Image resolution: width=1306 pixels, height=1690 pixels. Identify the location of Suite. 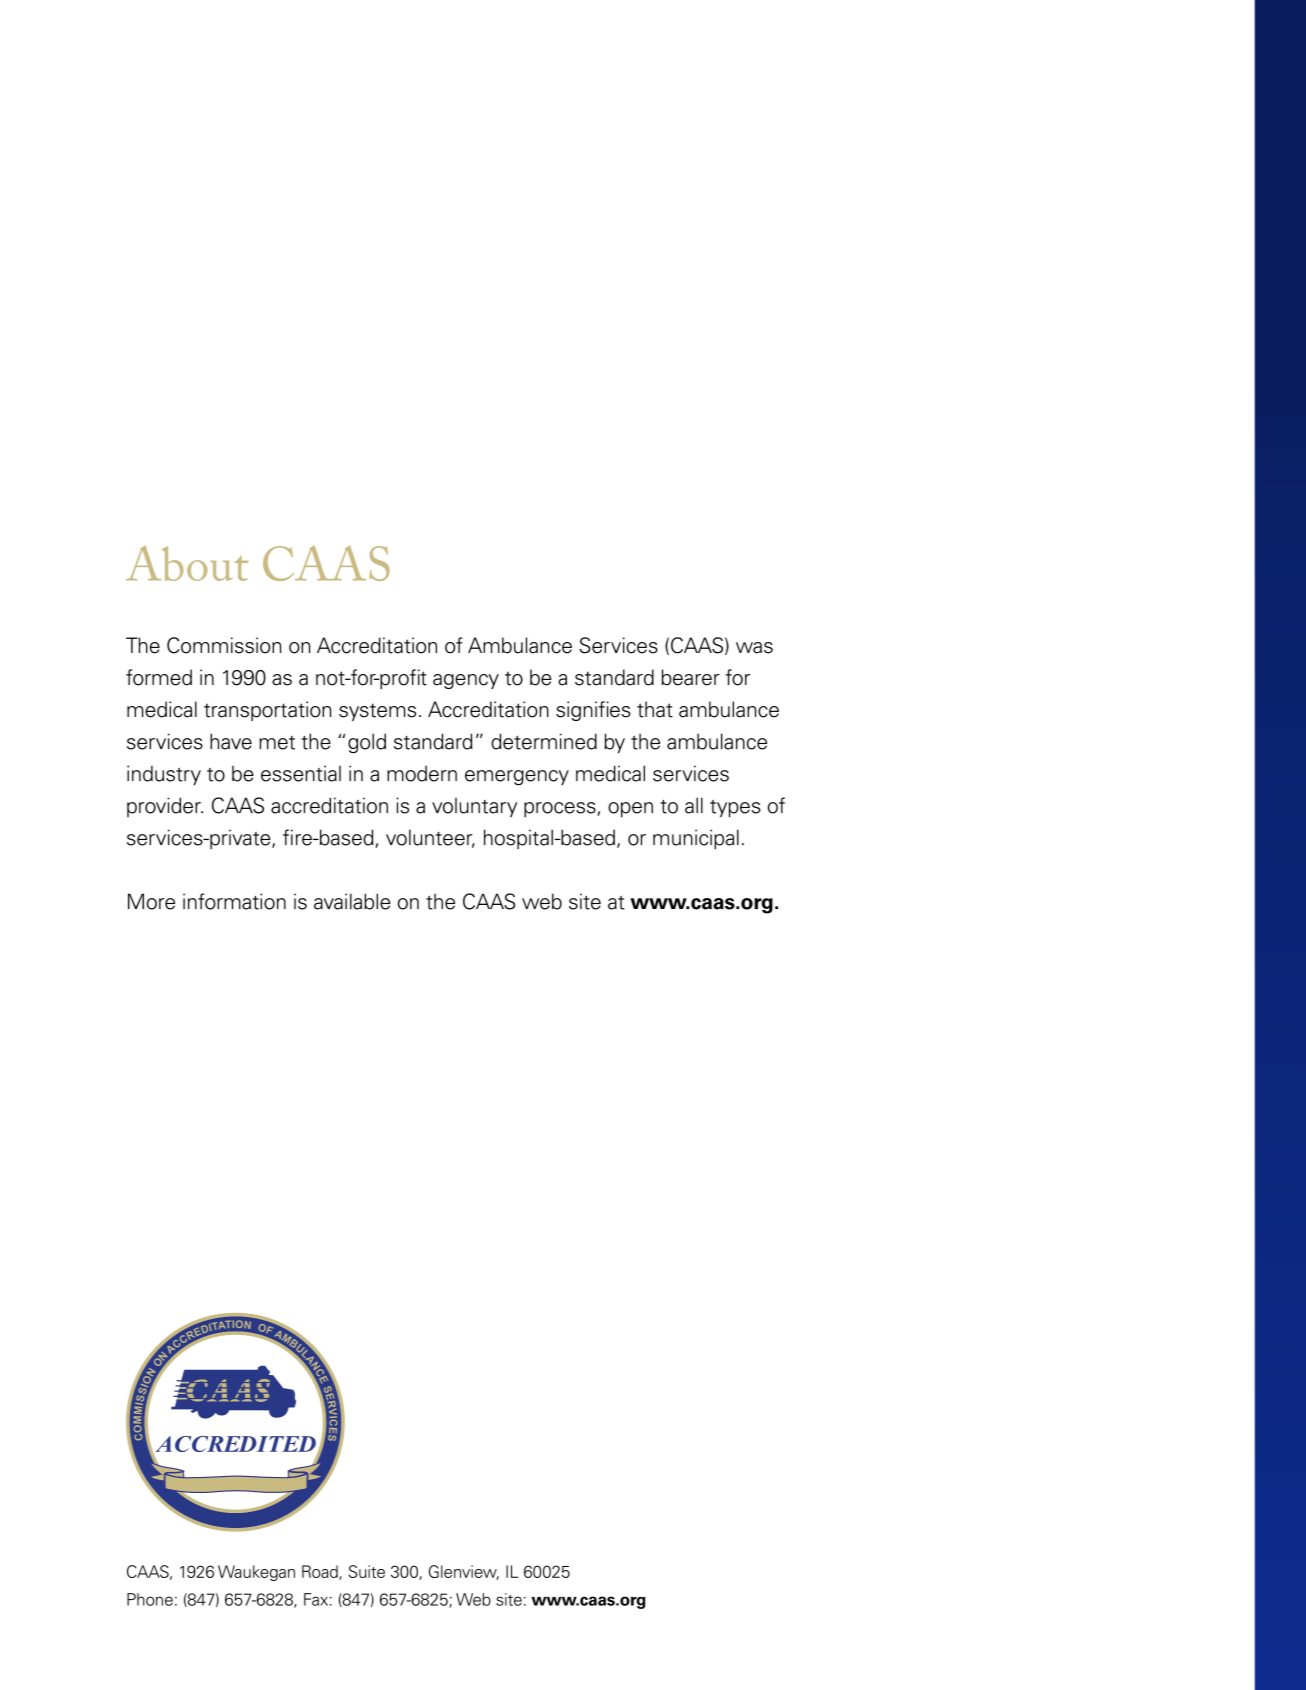
(367, 1571).
